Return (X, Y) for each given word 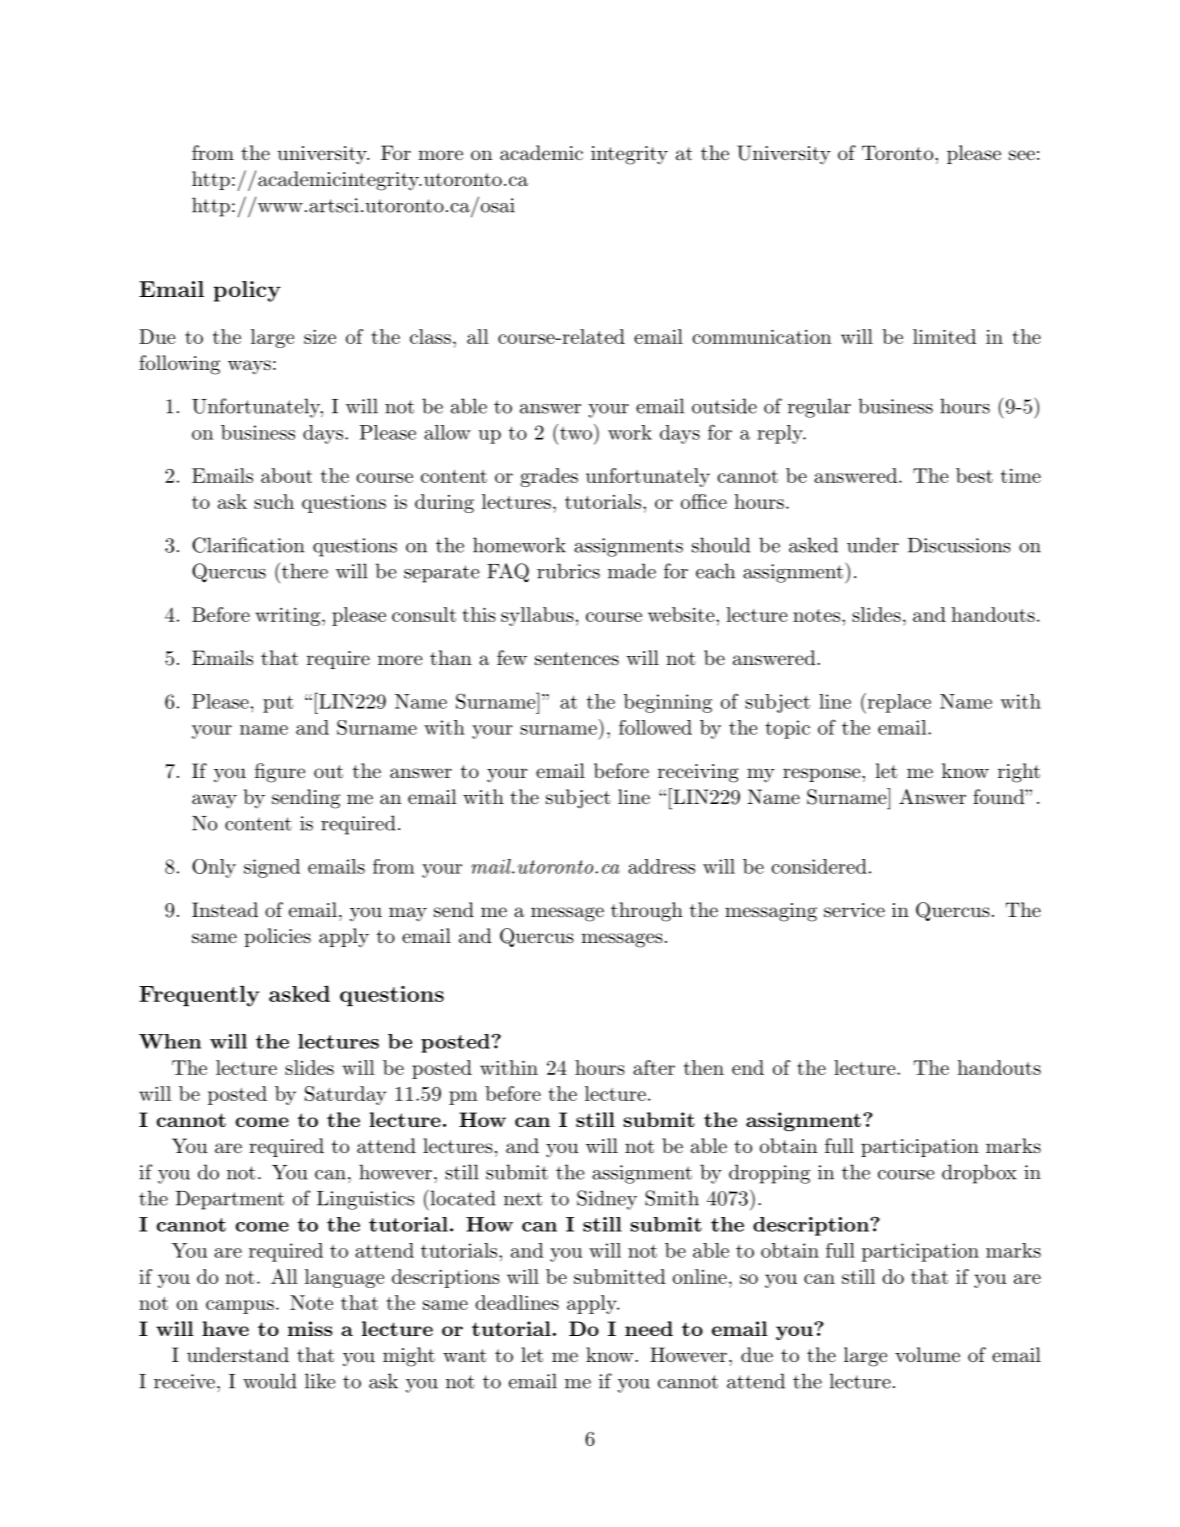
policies (277, 937)
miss (310, 1328)
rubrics (568, 571)
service (854, 910)
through (647, 912)
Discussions (959, 545)
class (430, 336)
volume (927, 1354)
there (303, 571)
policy (247, 291)
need (649, 1328)
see (1022, 155)
